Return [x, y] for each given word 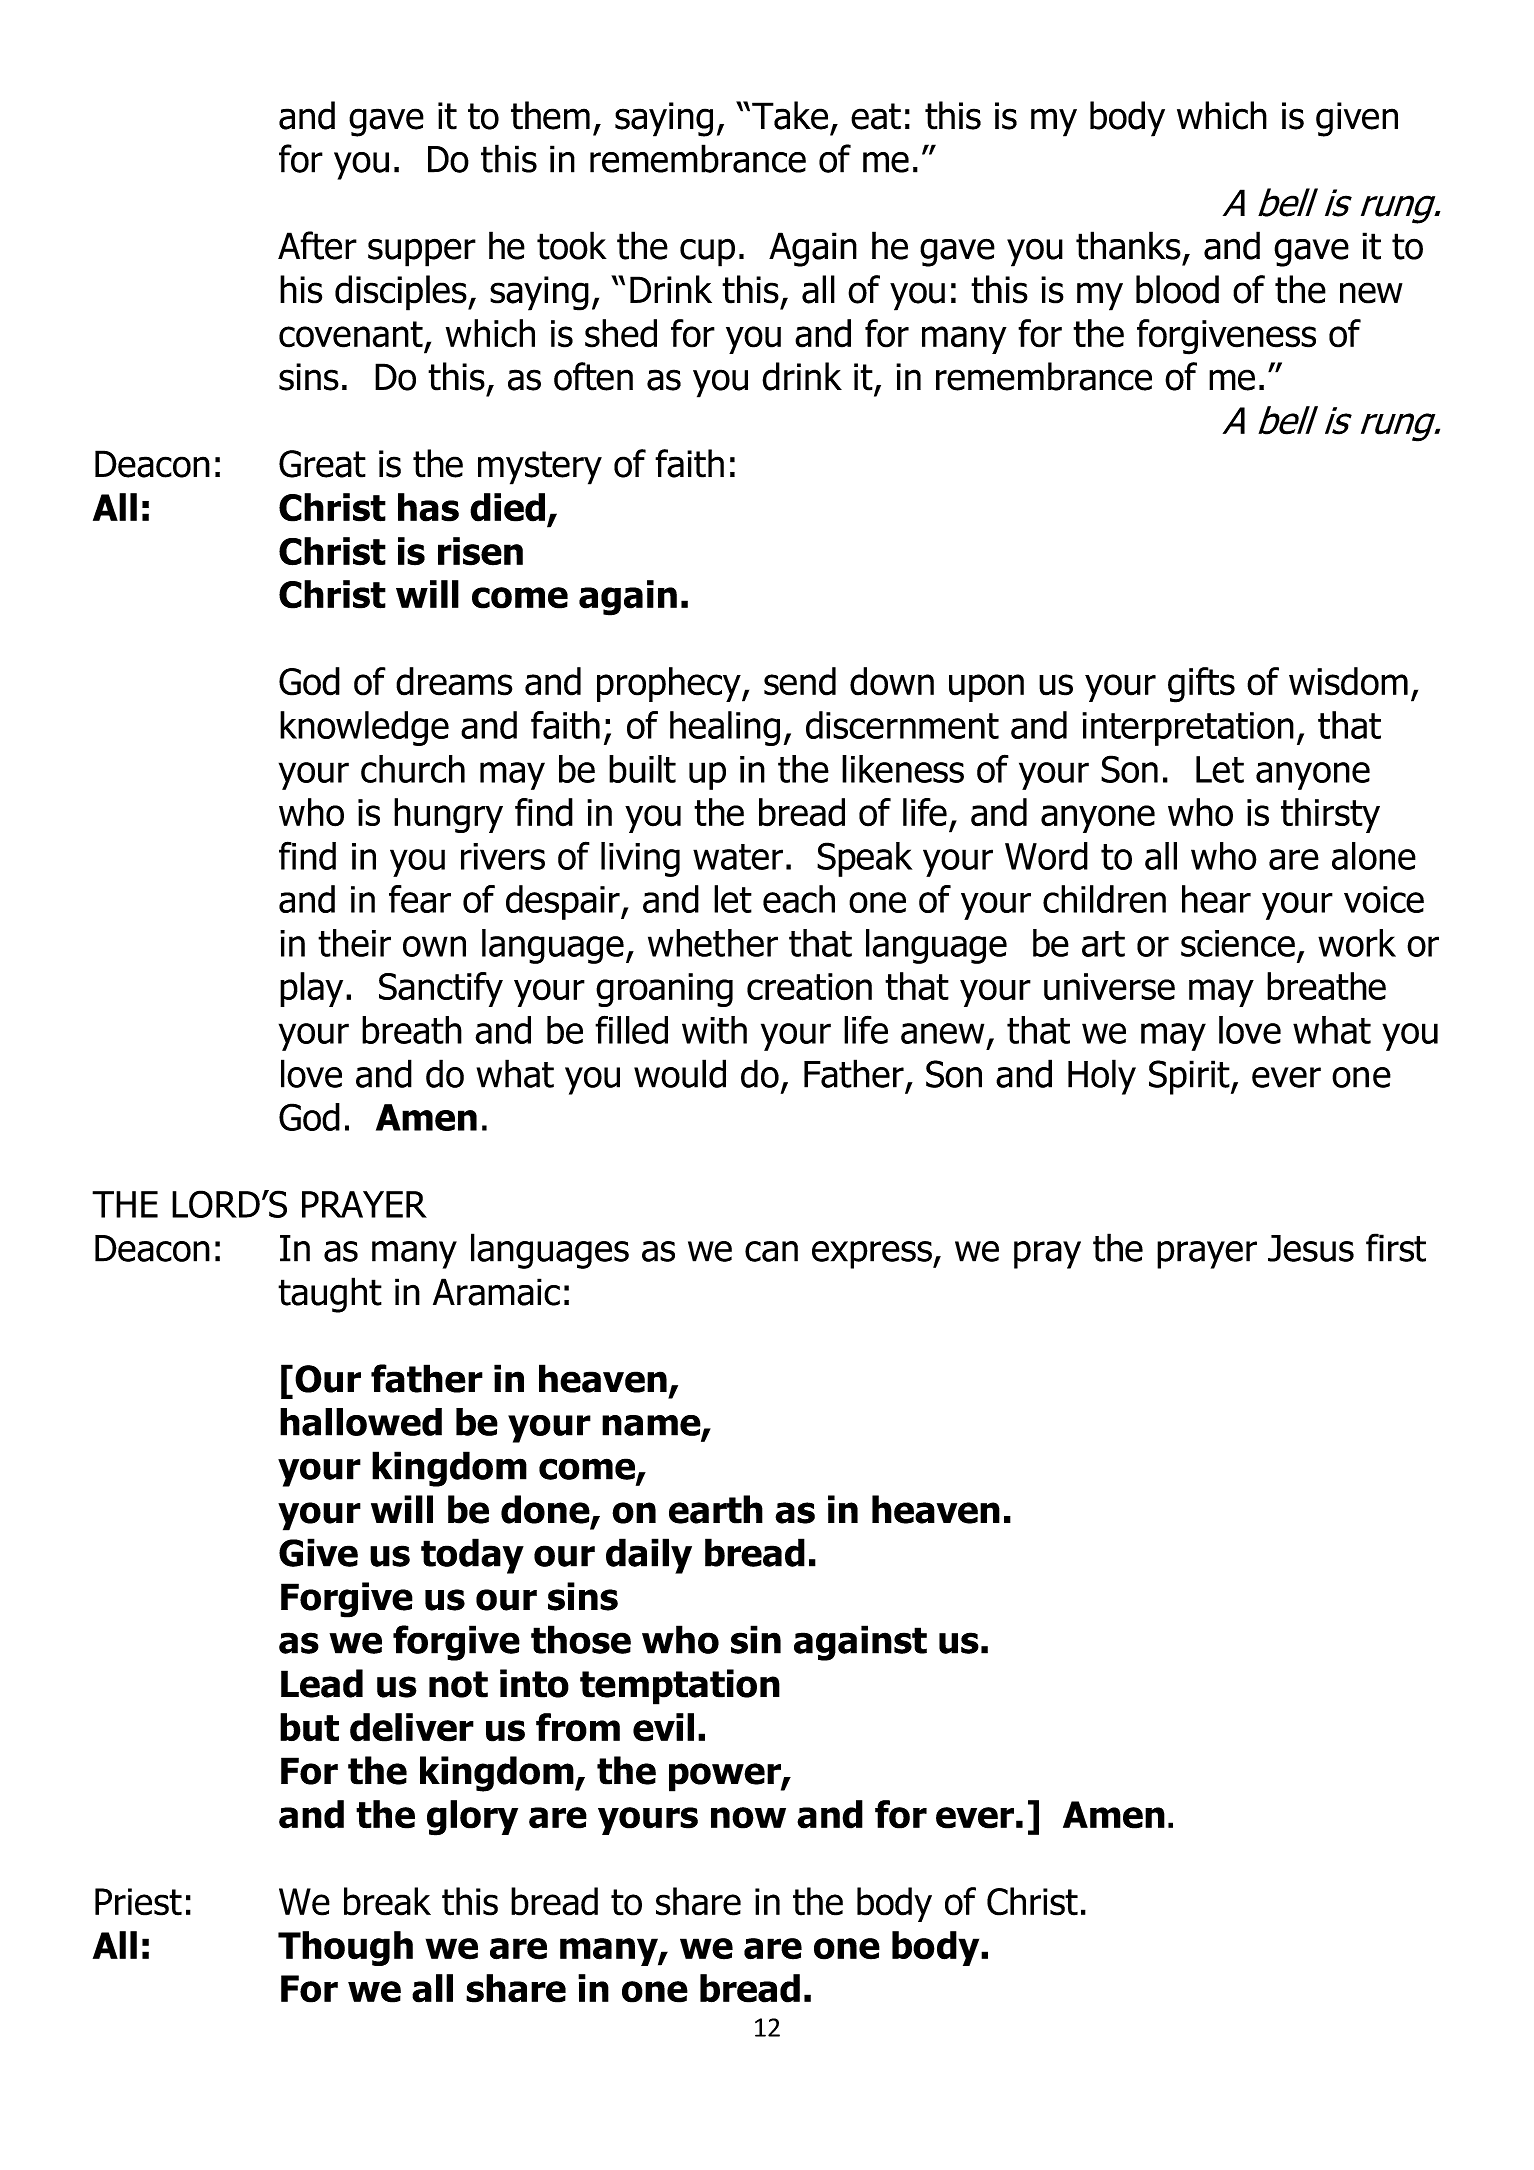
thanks [1128, 245]
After [317, 245]
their [354, 943]
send [800, 681]
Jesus [1311, 1248]
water [738, 857]
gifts [1201, 685]
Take [790, 115]
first [1396, 1247]
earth [716, 1509]
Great [322, 464]
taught [330, 1295]
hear [1216, 899]
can [771, 1251]
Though [345, 1948]
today [472, 1556]
